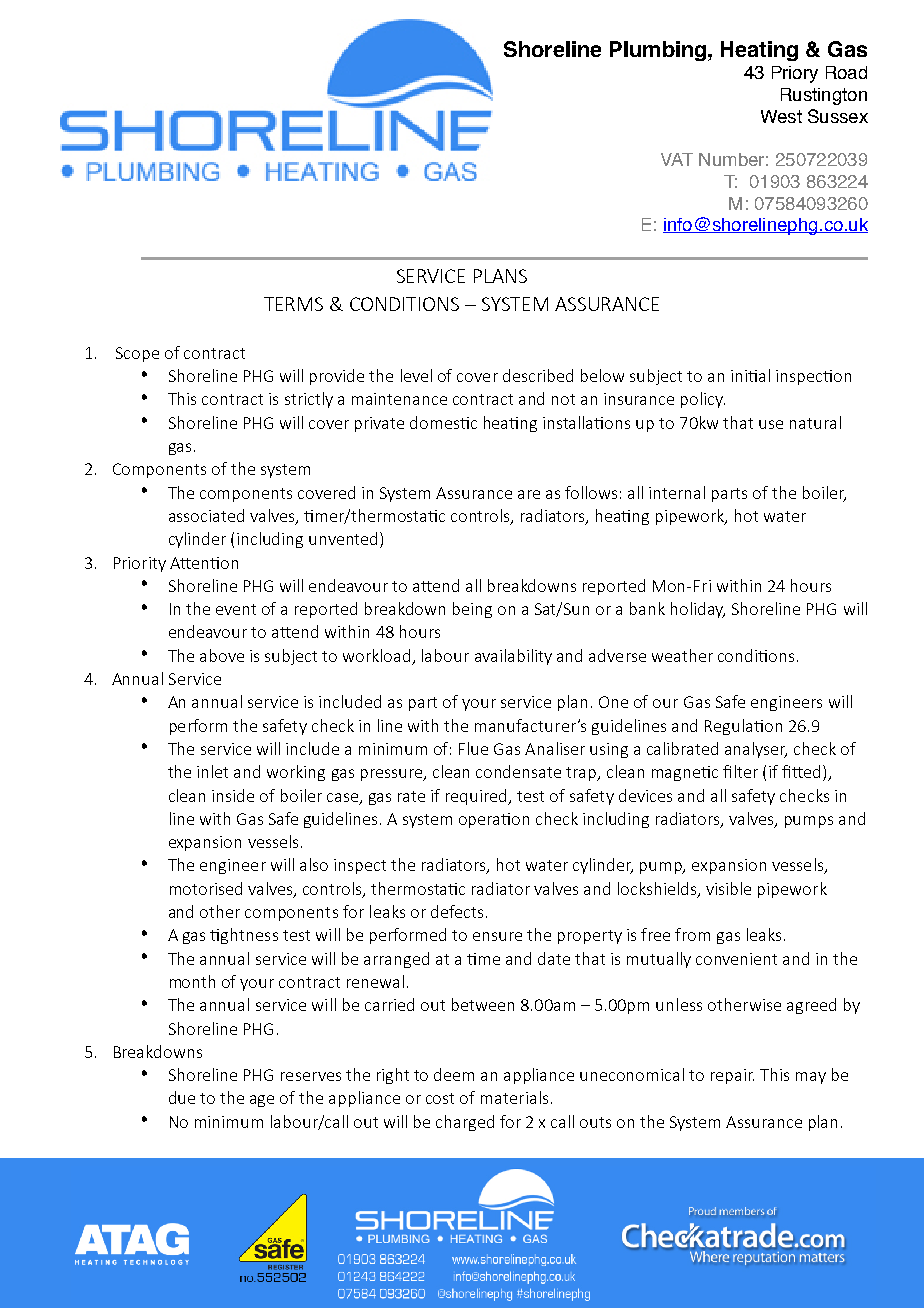  Describe the element at coordinates (538, 375) in the image. I see `described` at that location.
